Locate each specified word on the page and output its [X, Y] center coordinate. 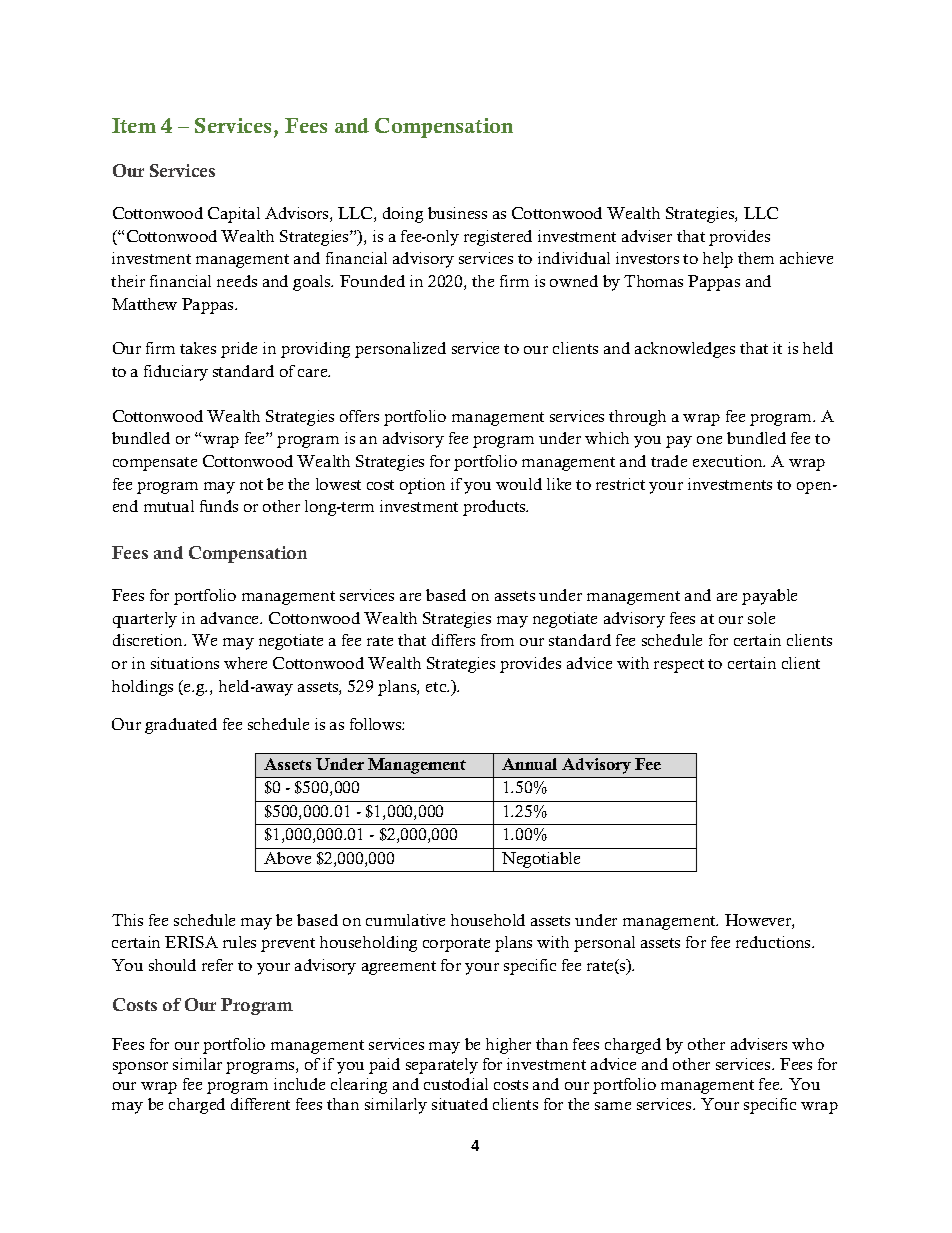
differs [453, 640]
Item [134, 125]
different [260, 1104]
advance [231, 618]
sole [761, 618]
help [718, 260]
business [457, 213]
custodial [456, 1084]
